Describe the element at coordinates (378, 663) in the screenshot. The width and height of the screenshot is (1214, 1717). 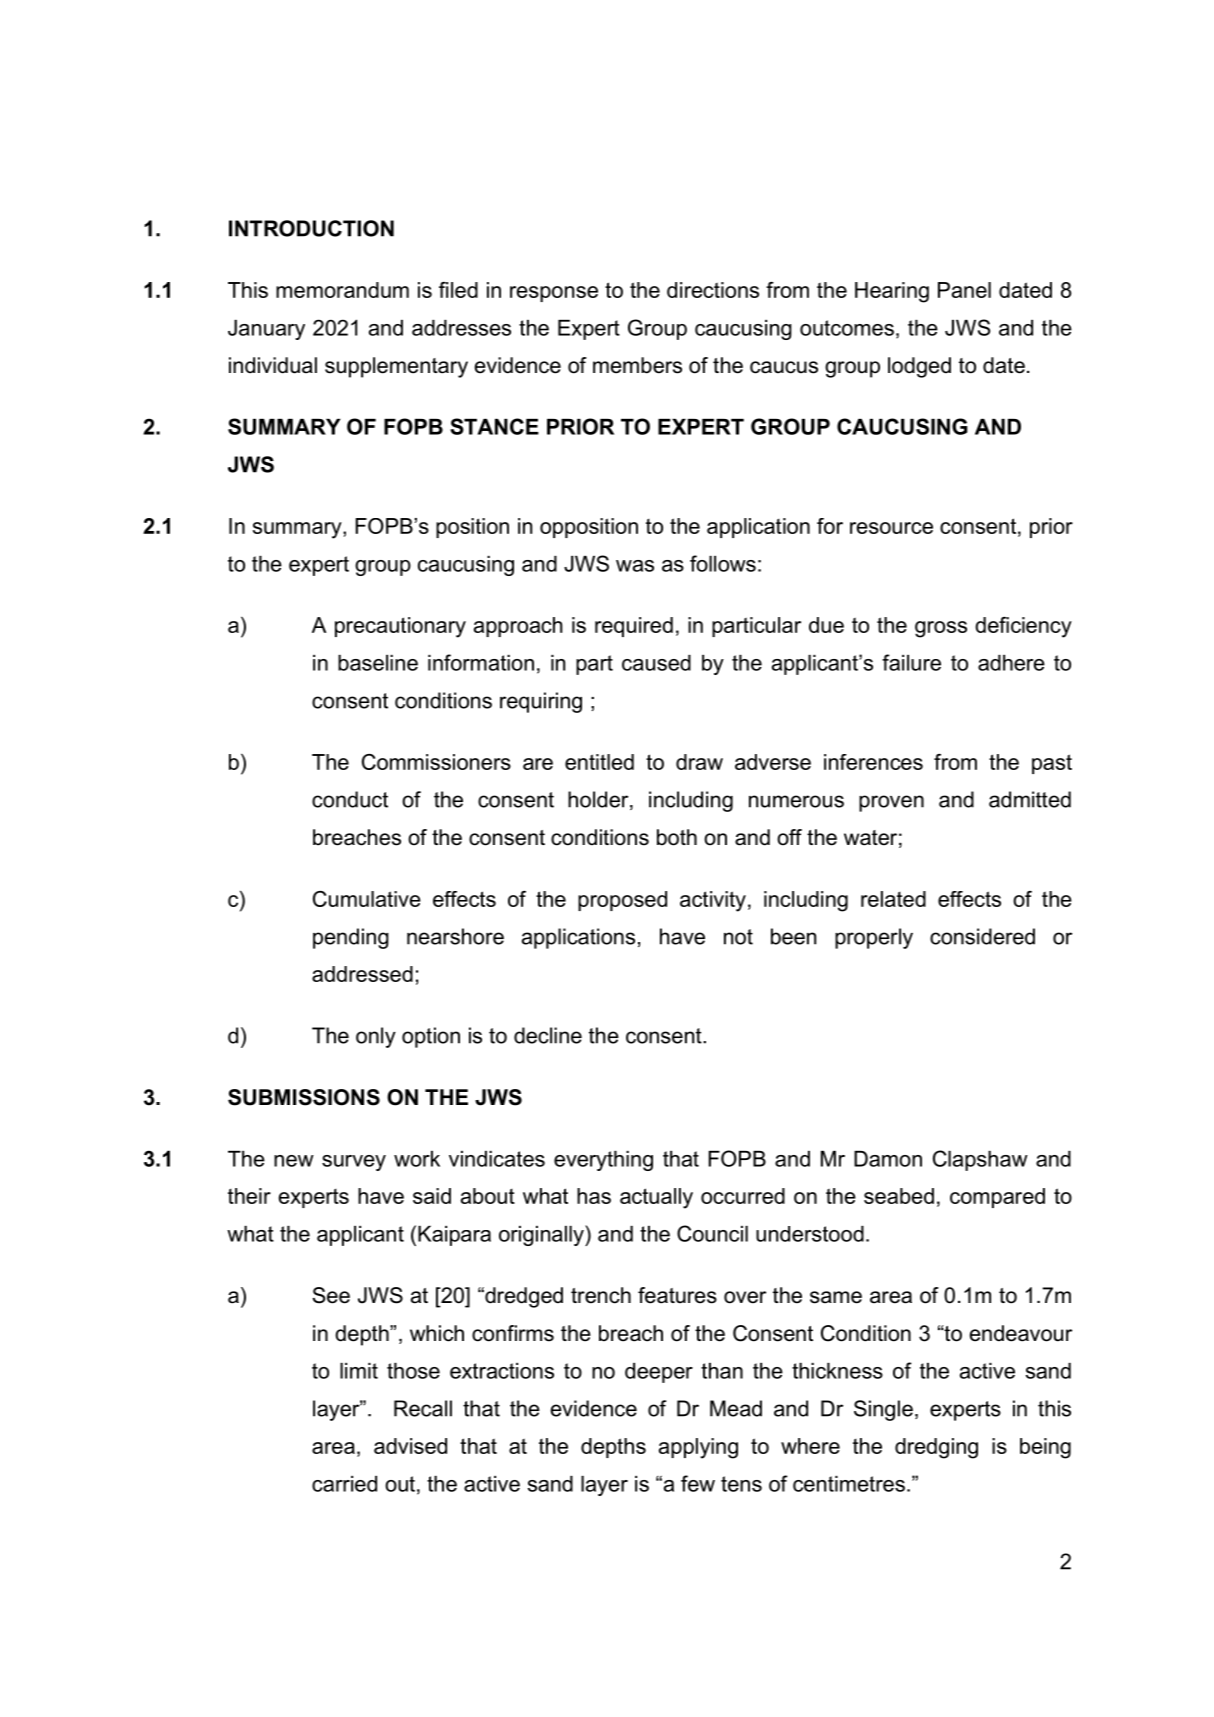
I see `baseline` at that location.
